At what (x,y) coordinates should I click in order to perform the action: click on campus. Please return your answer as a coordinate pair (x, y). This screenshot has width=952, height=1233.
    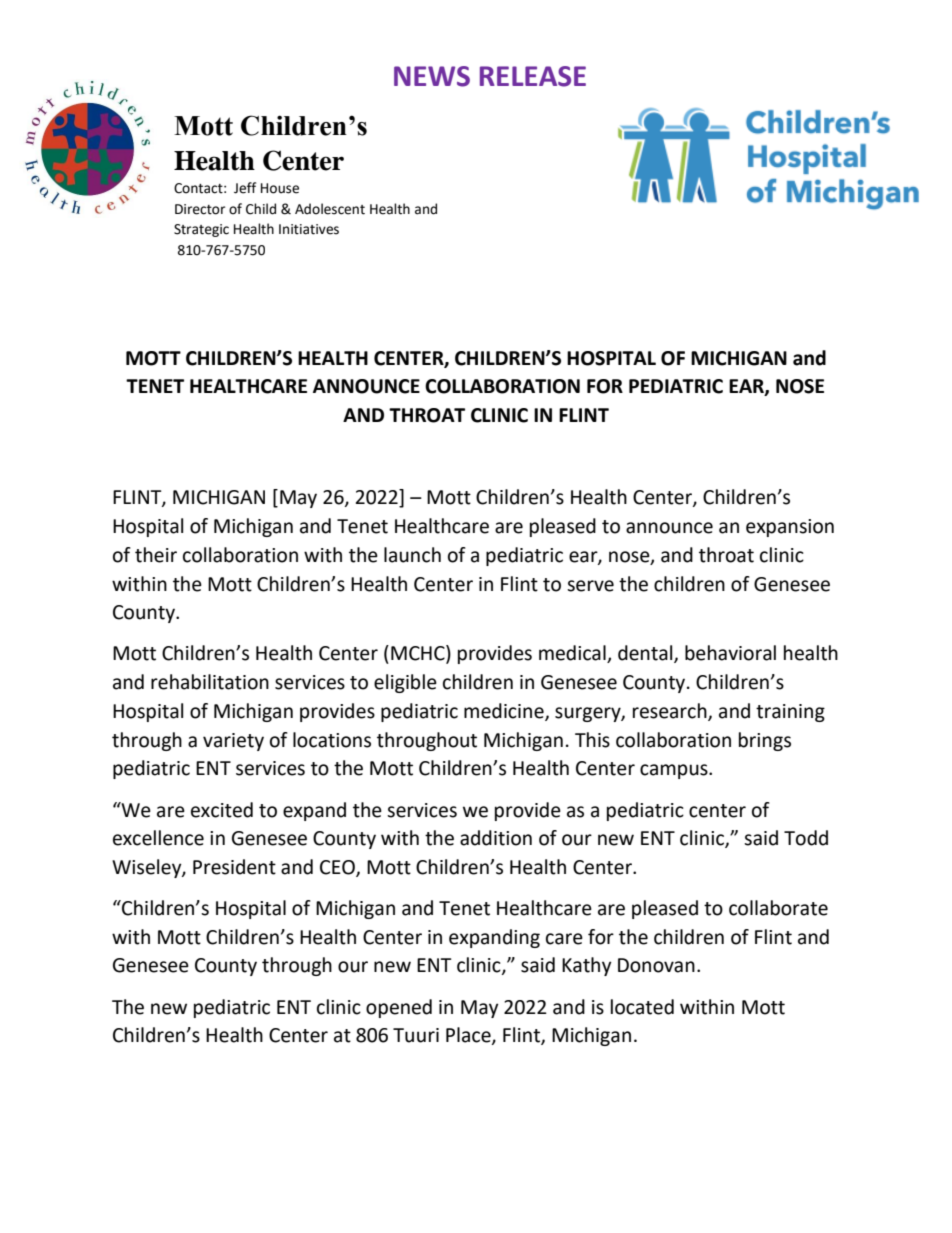
    Looking at the image, I should click on (675, 771).
